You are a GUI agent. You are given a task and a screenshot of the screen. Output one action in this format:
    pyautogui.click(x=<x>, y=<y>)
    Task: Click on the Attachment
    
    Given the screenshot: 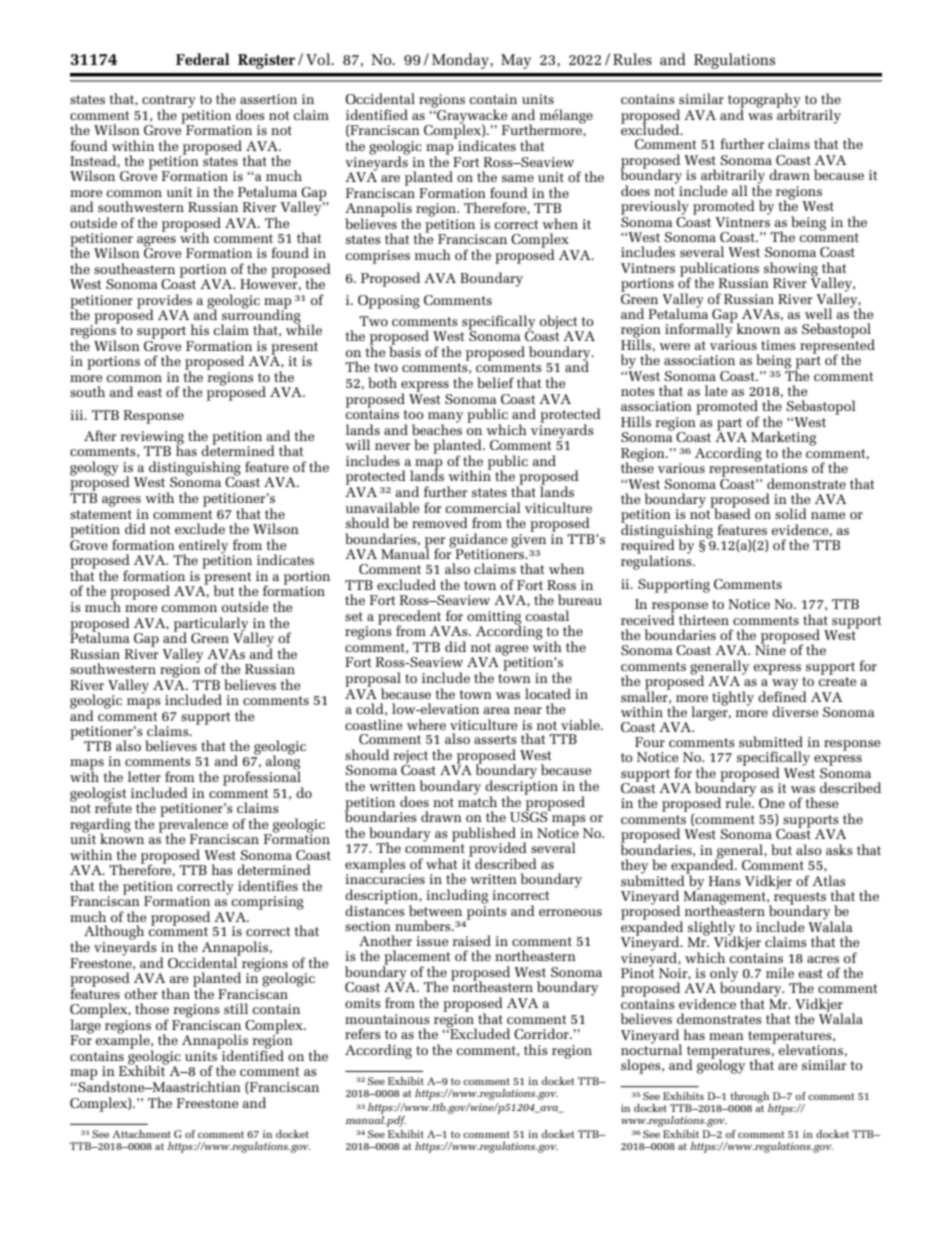 What is the action you would take?
    pyautogui.click(x=141, y=1134)
